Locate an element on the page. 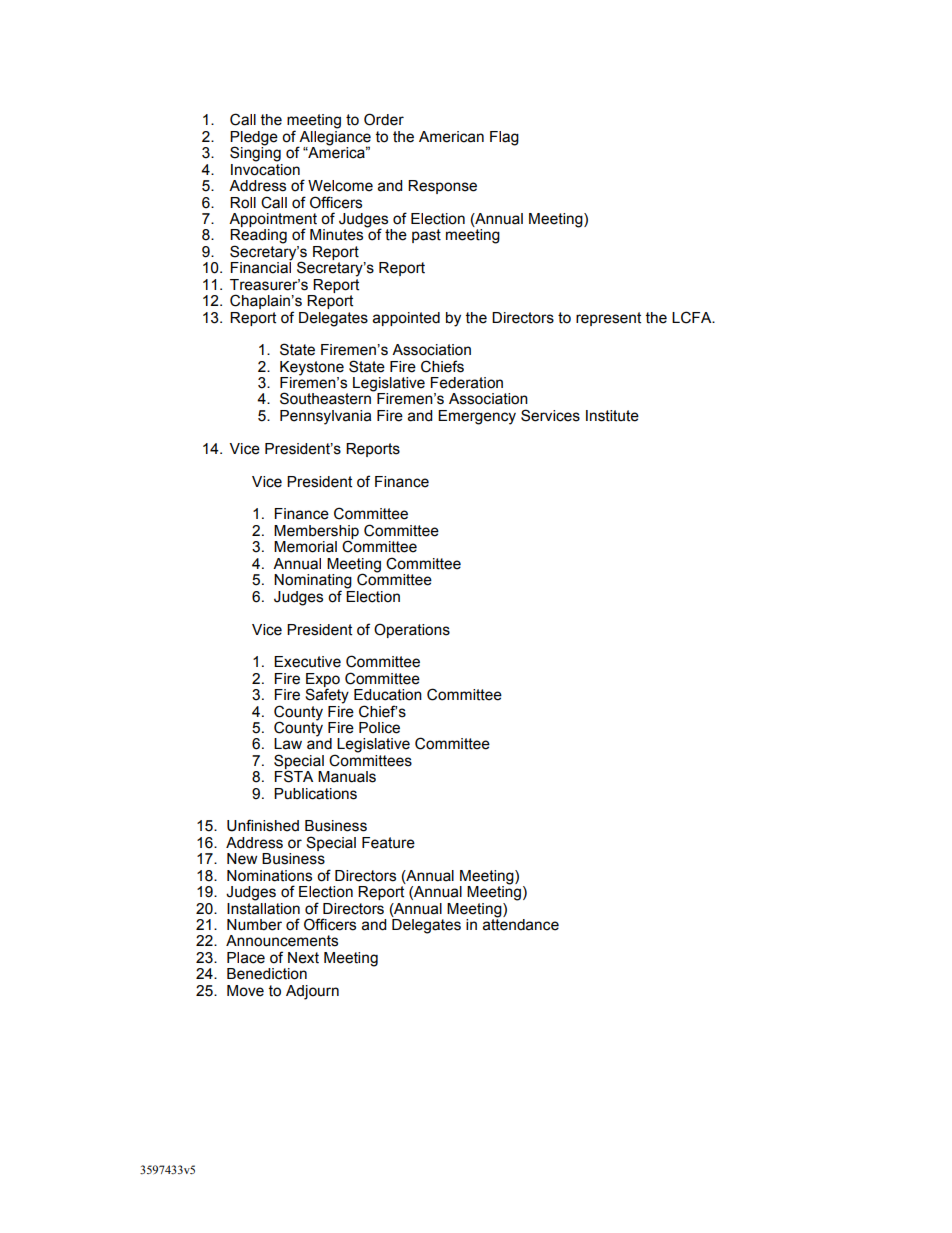 The height and width of the document is (1233, 952). Invocation is located at coordinates (265, 168).
